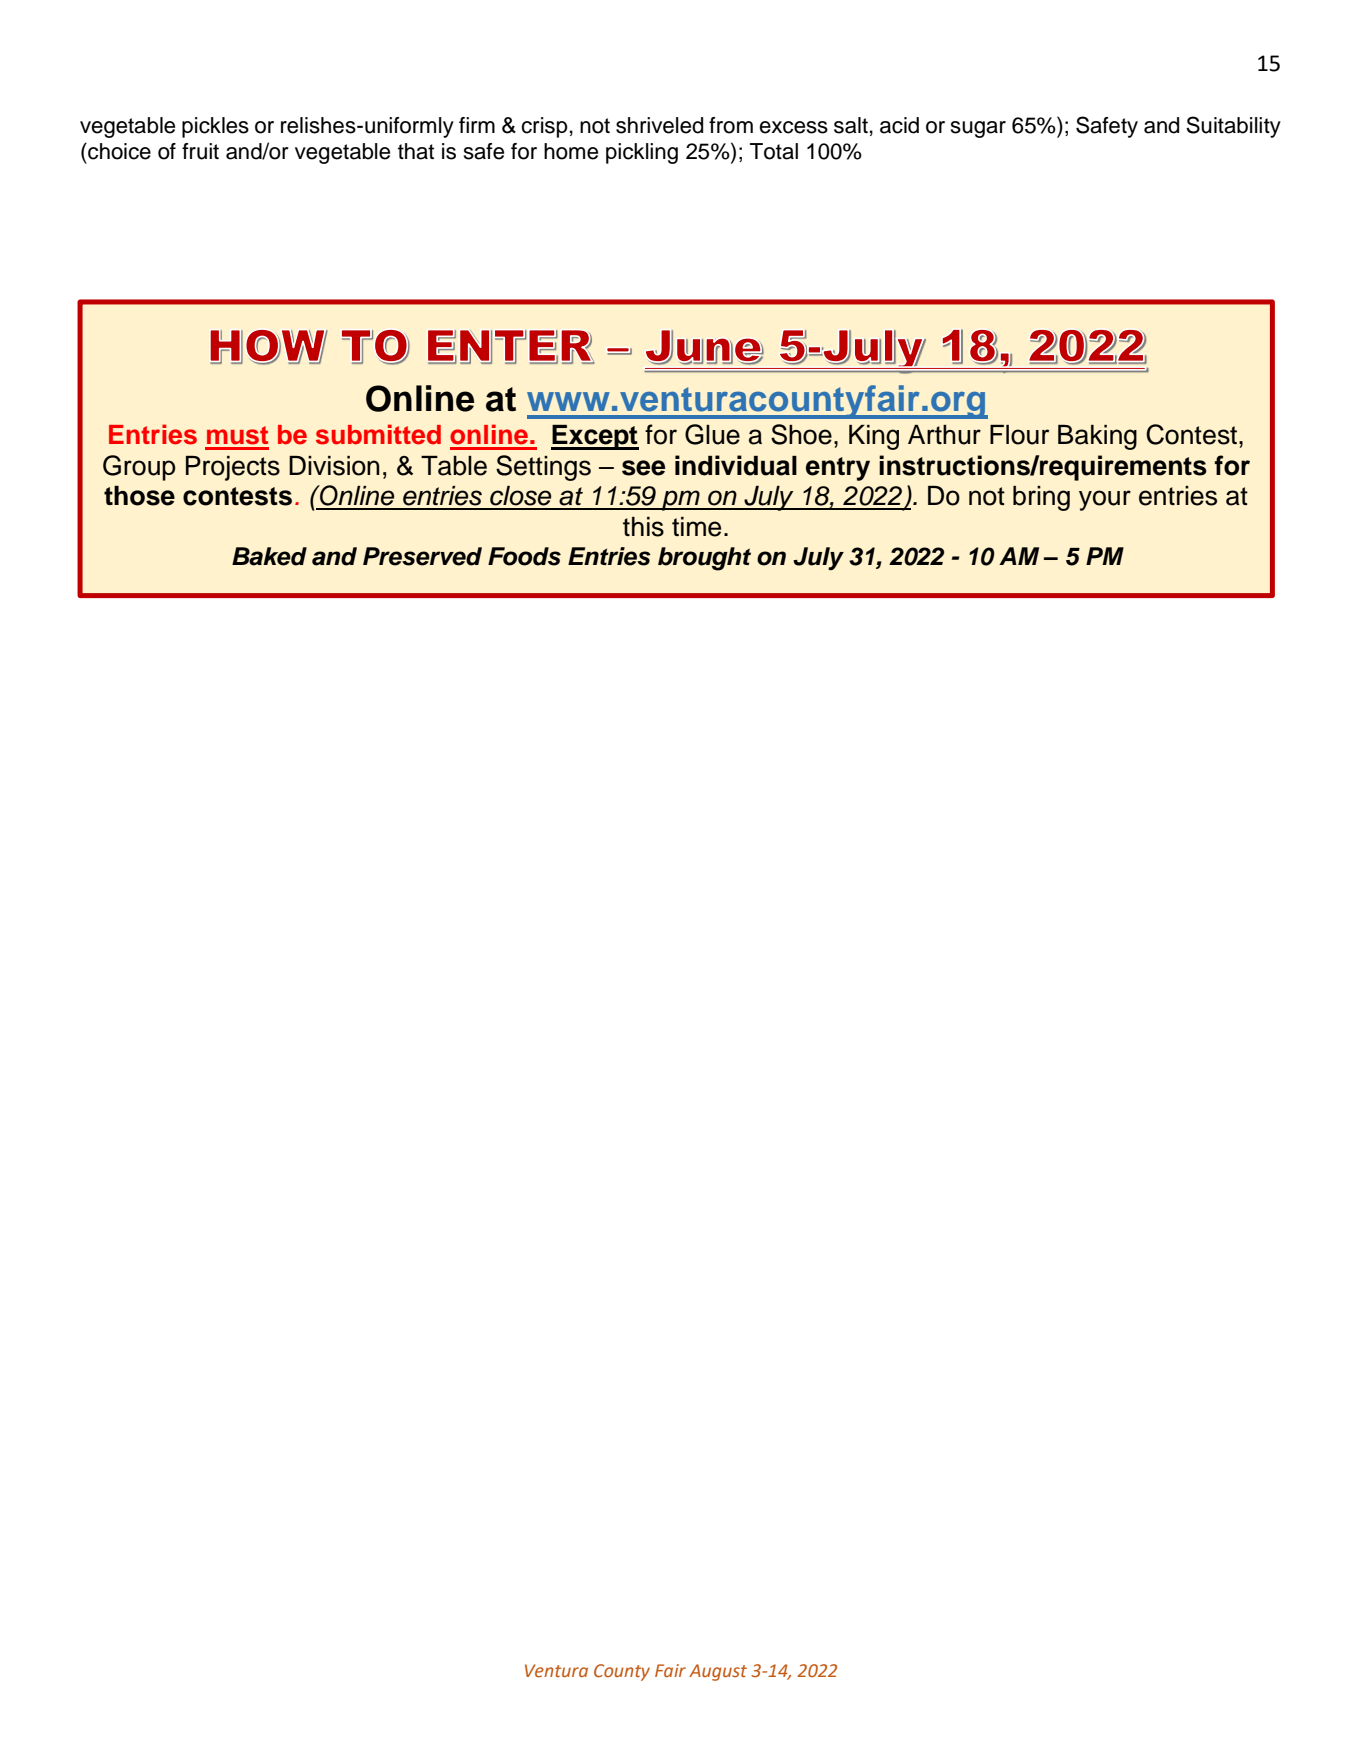  What do you see at coordinates (524, 556) in the screenshot?
I see `Foods` at bounding box center [524, 556].
